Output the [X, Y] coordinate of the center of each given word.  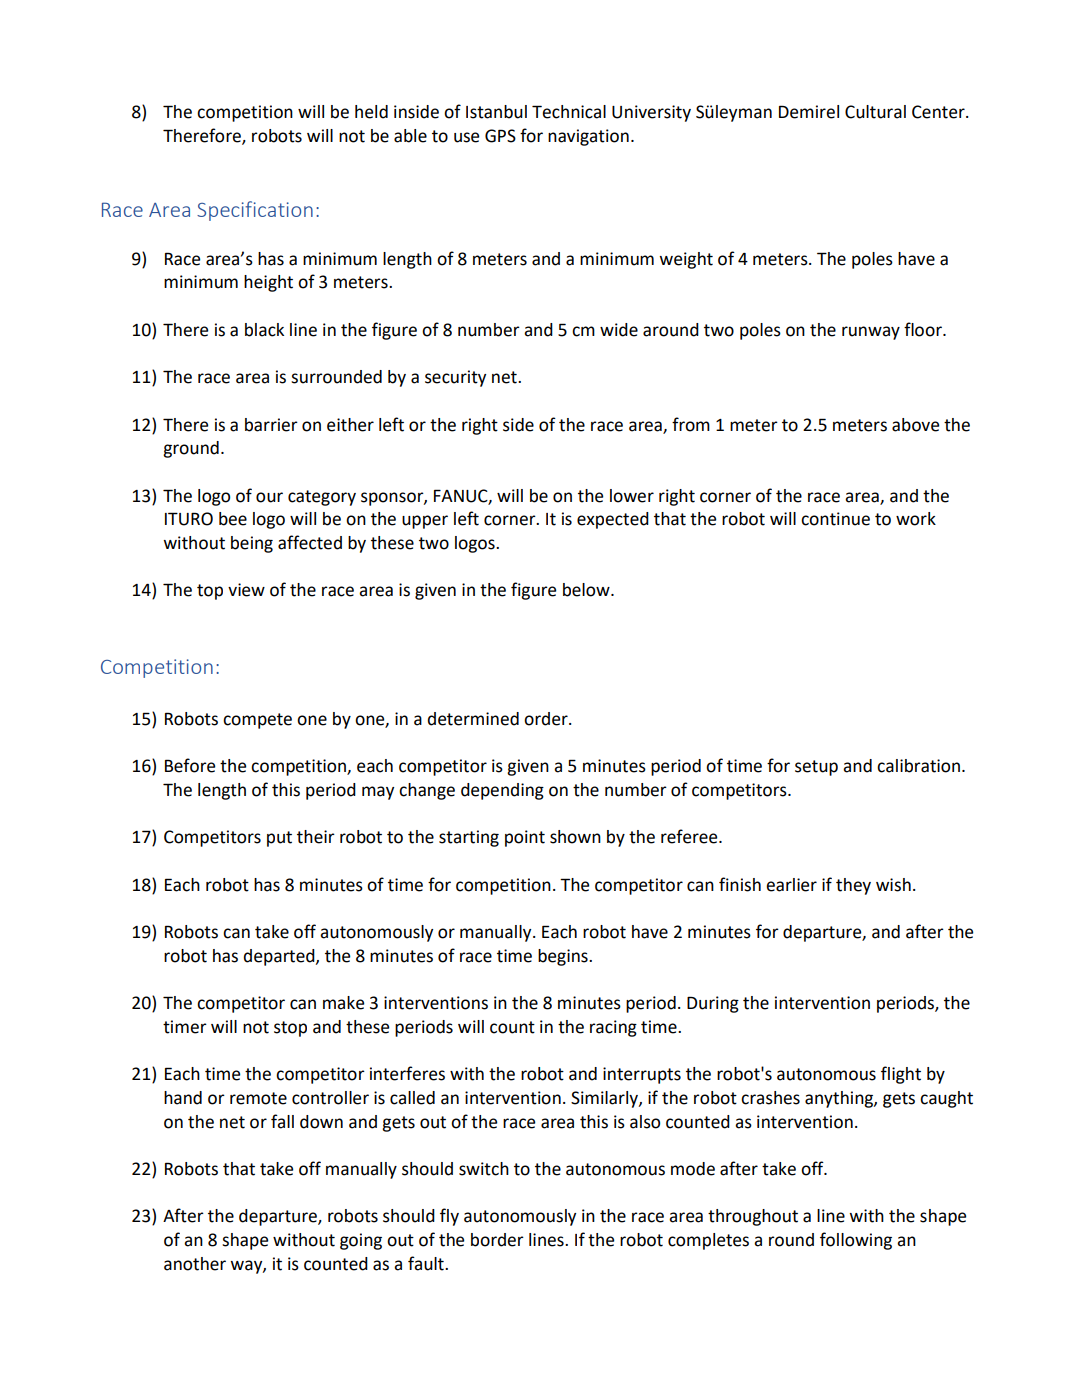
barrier [271, 425]
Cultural [875, 112]
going [361, 1241]
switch [484, 1169]
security [455, 378]
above [915, 425]
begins [564, 957]
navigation [588, 137]
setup [816, 768]
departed [280, 957]
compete [257, 721]
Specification [255, 211]
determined [473, 719]
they [853, 886]
